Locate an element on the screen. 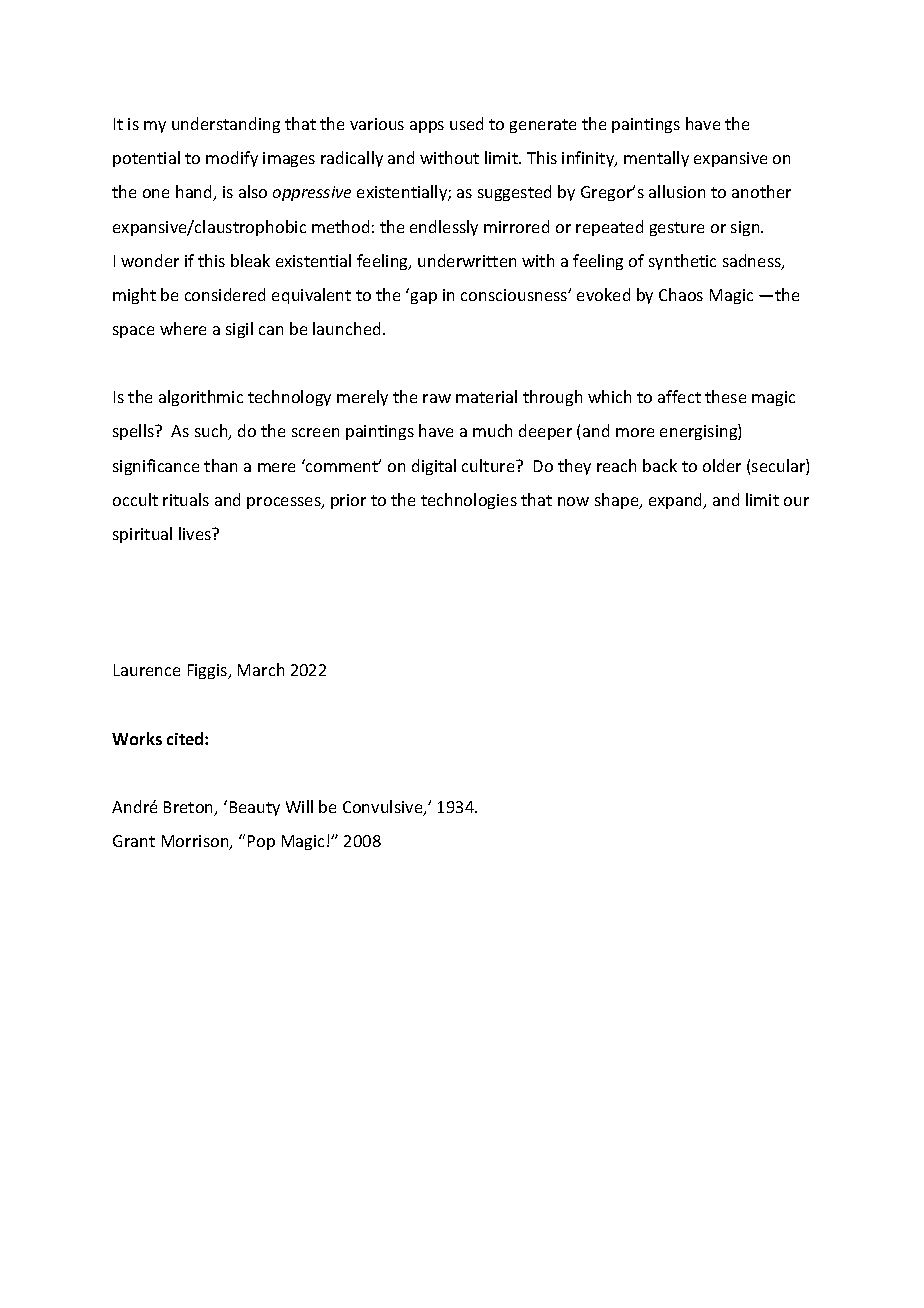  algorithmic is located at coordinates (201, 398).
